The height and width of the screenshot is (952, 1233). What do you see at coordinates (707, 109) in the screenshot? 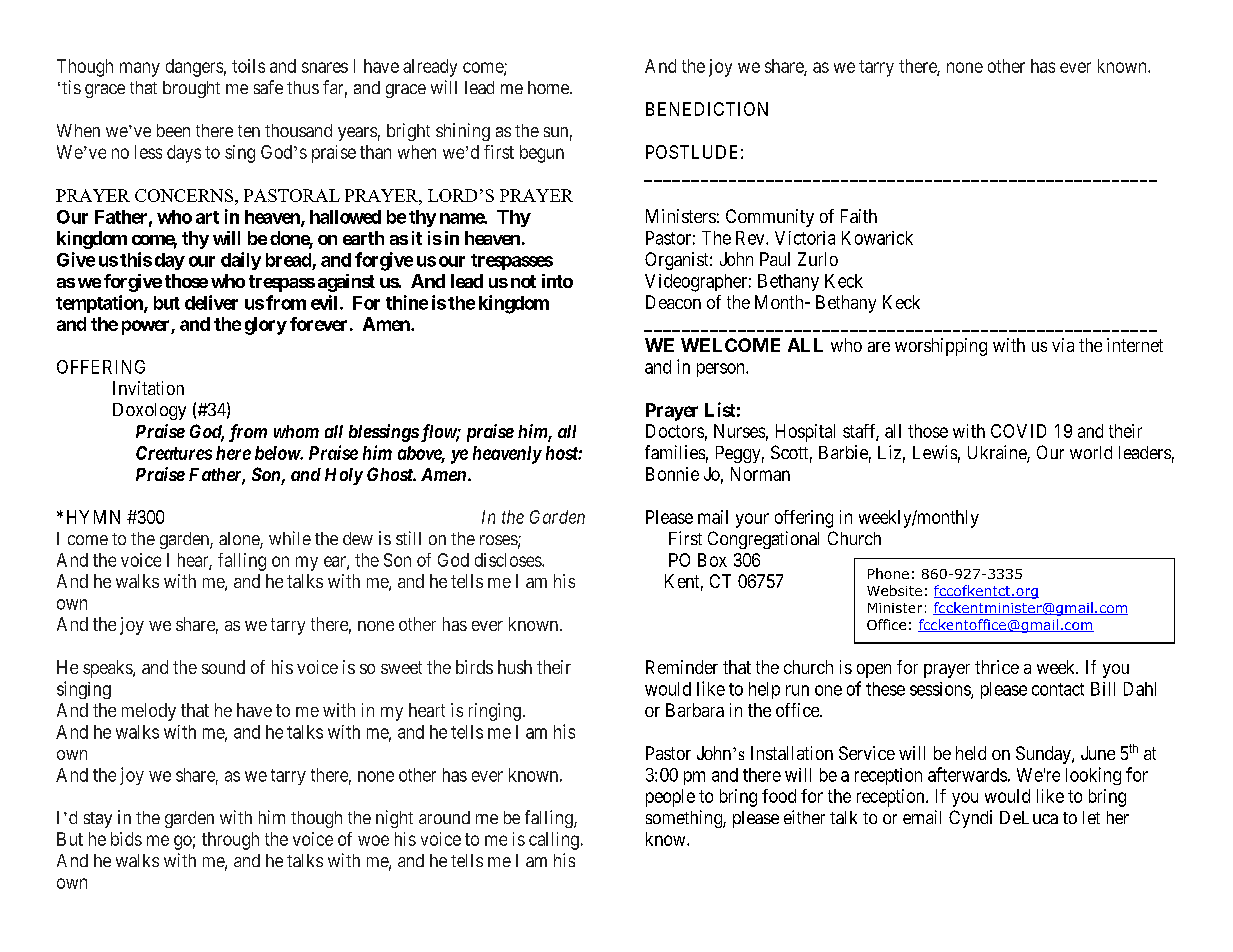
I see `BENEDICTION` at bounding box center [707, 109].
